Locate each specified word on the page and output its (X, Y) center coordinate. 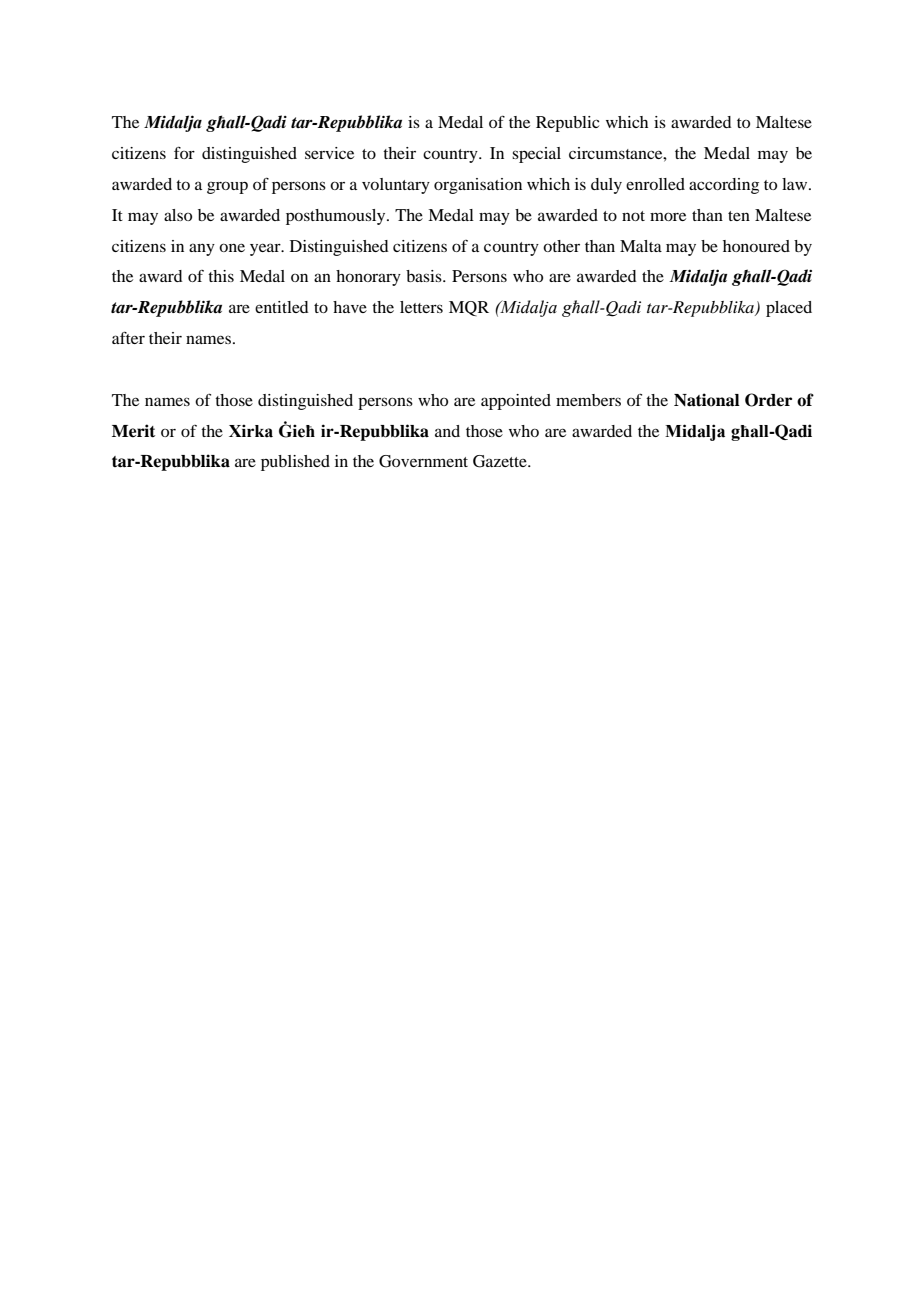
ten (739, 216)
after (128, 338)
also (178, 215)
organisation (478, 186)
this (221, 276)
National (707, 400)
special (536, 155)
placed (789, 309)
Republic (567, 124)
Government (423, 461)
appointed (516, 402)
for (184, 153)
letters (421, 307)
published (295, 463)
